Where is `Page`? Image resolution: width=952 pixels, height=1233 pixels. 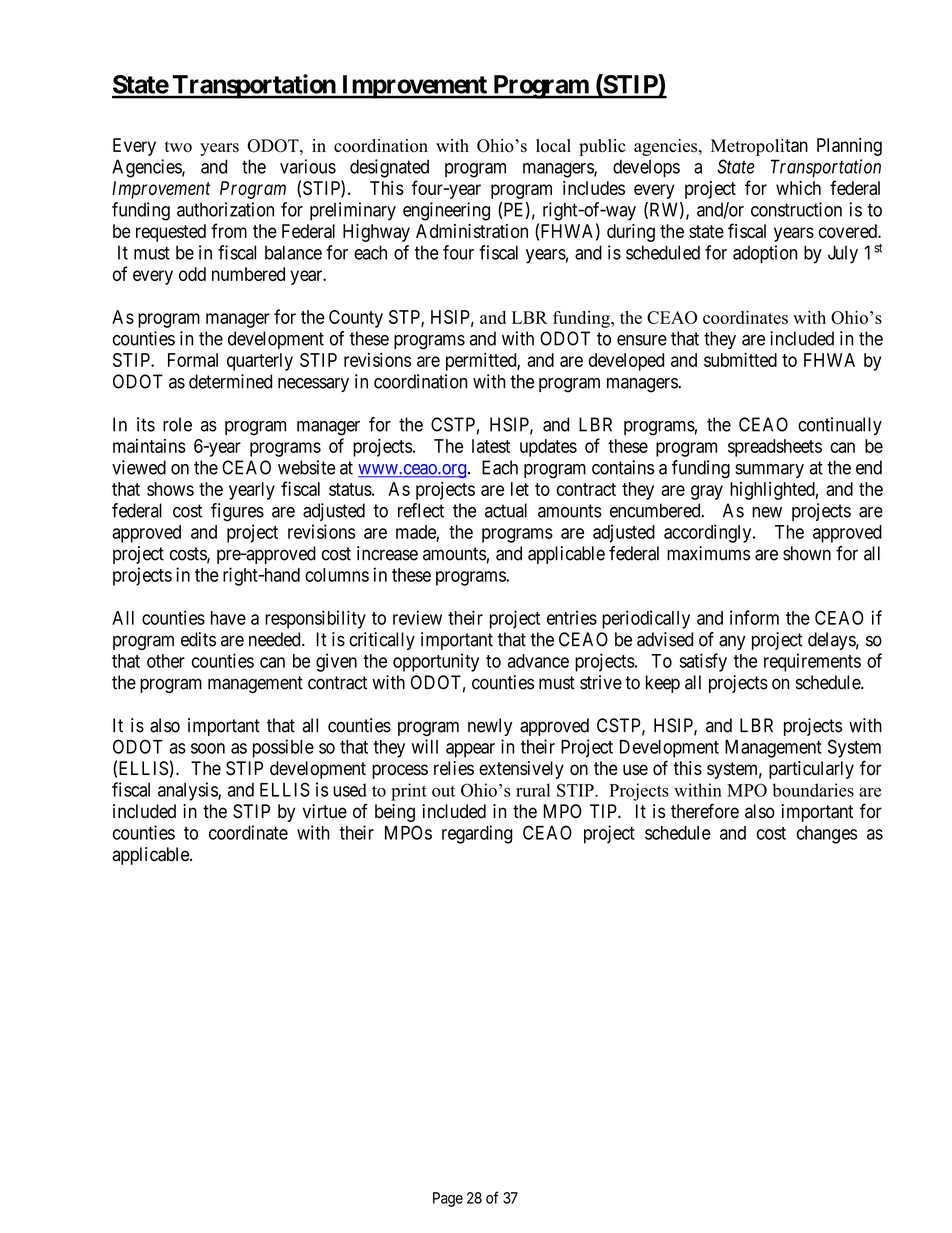 Page is located at coordinates (448, 1199).
